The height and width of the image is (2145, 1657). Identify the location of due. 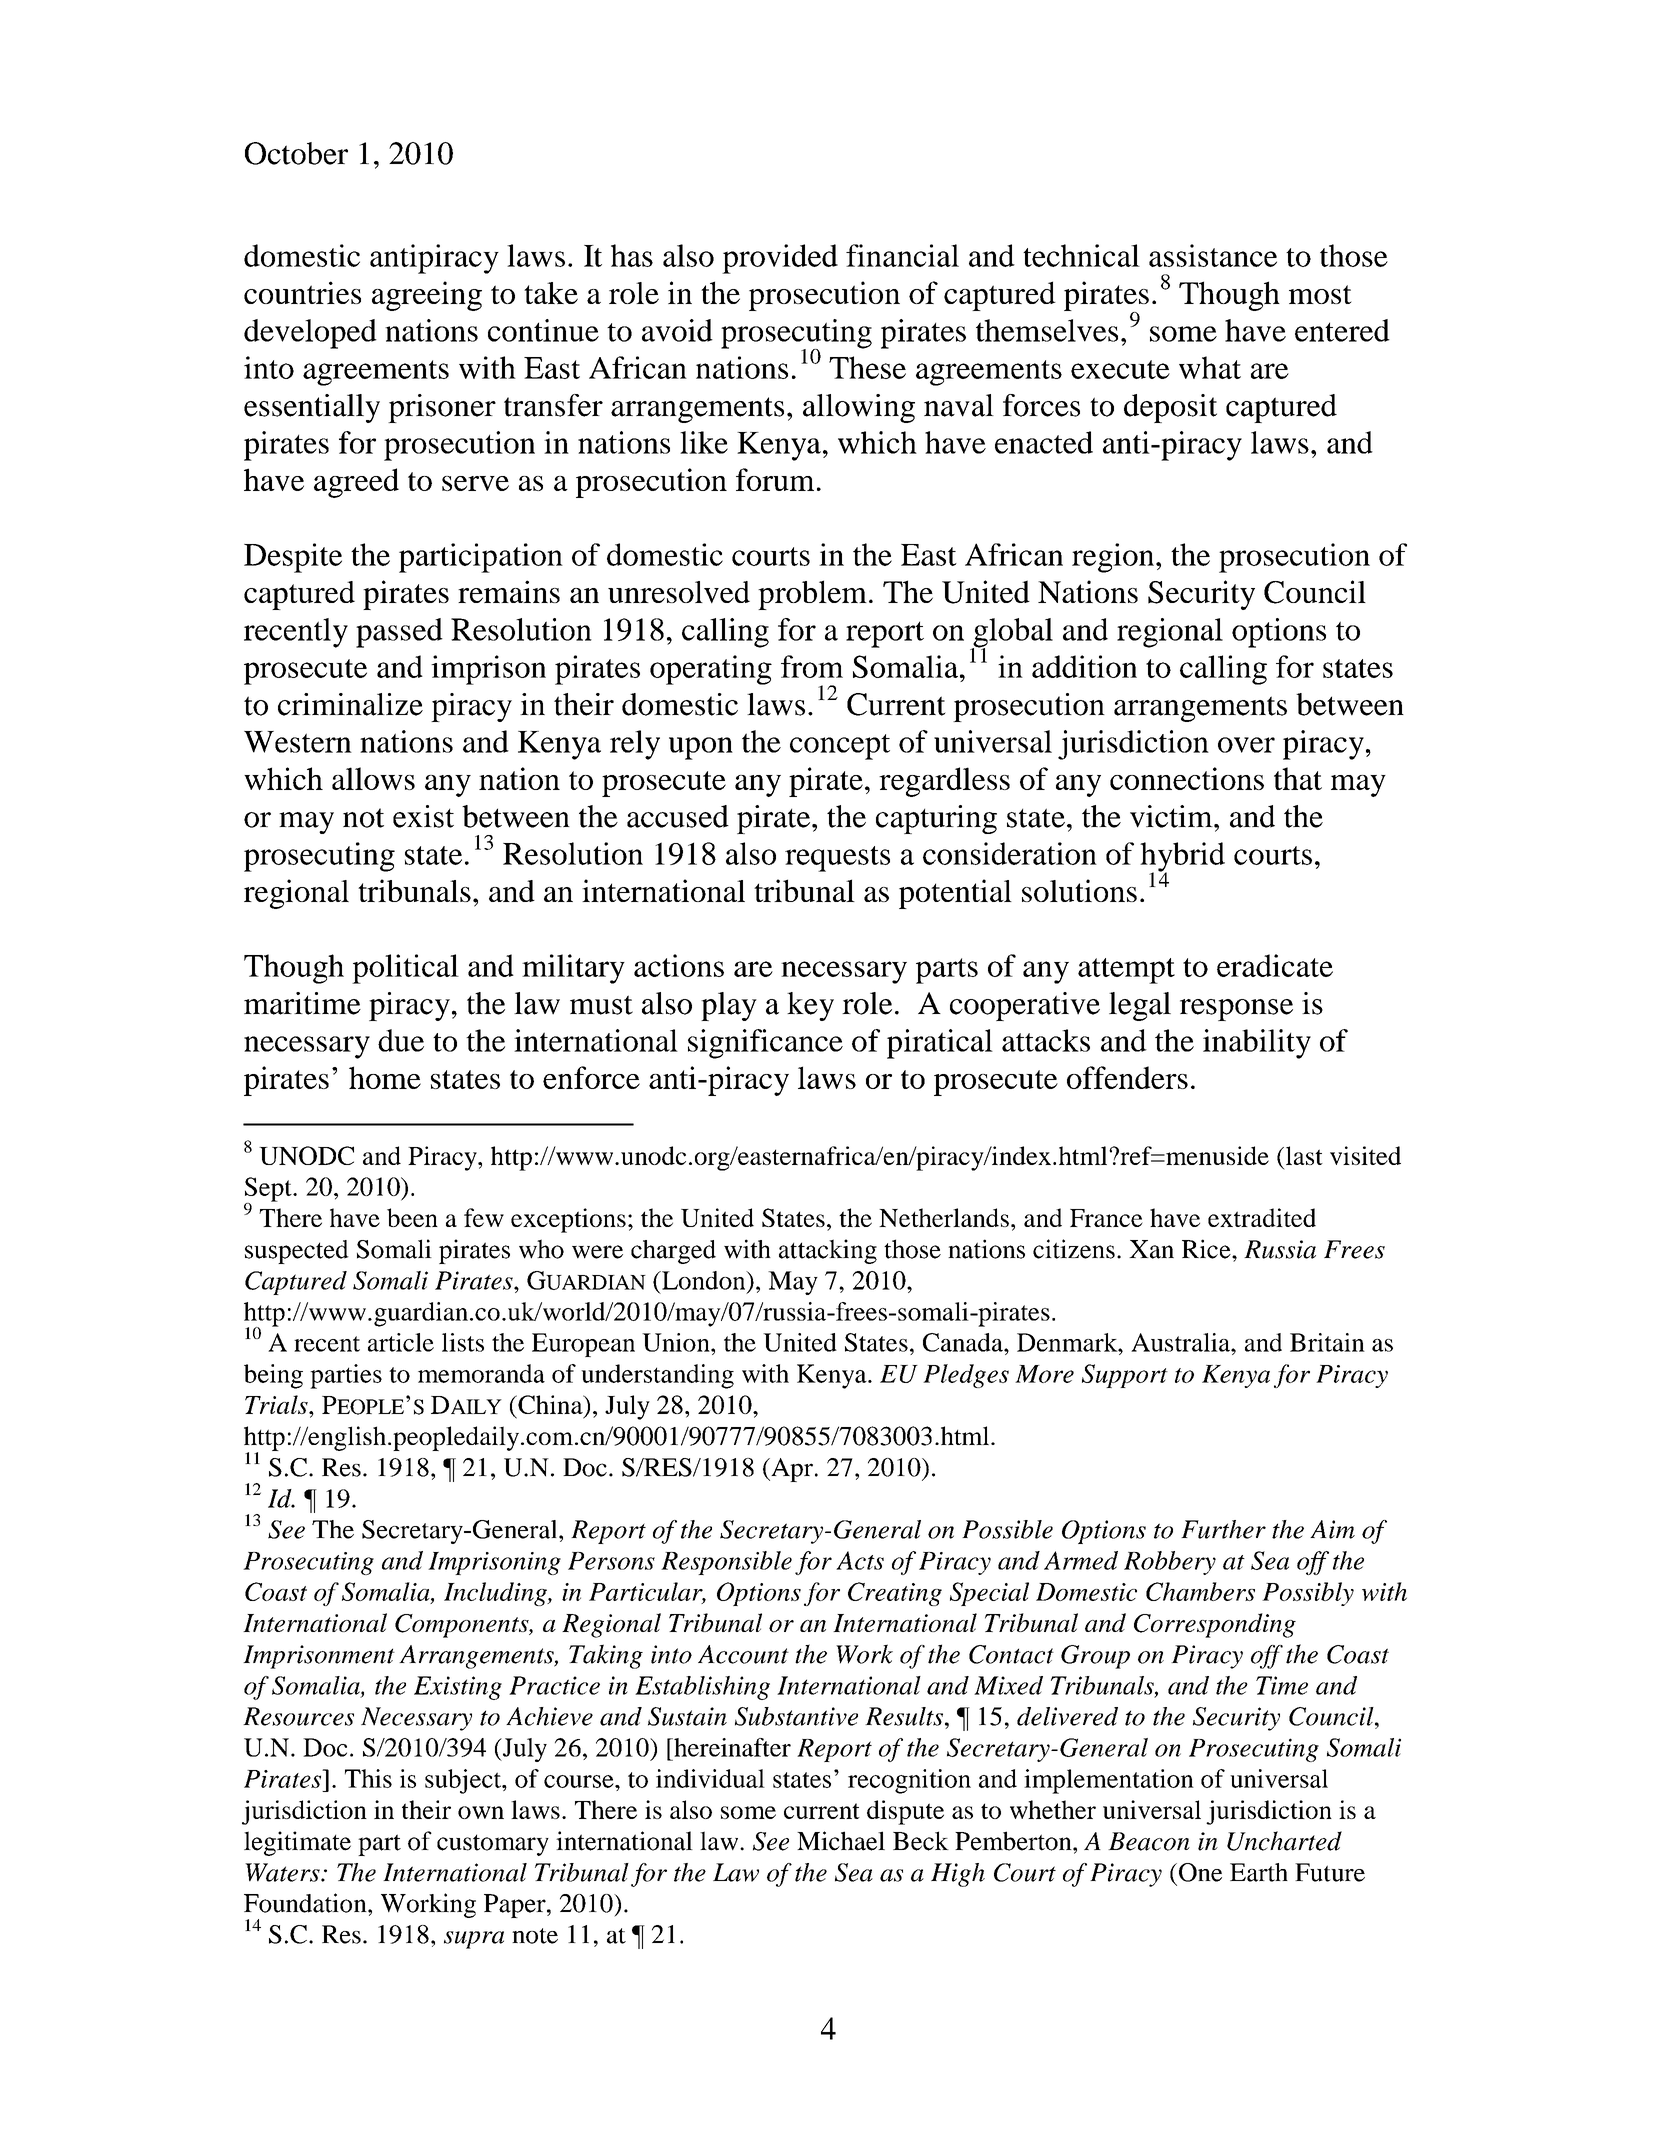
(401, 1040).
